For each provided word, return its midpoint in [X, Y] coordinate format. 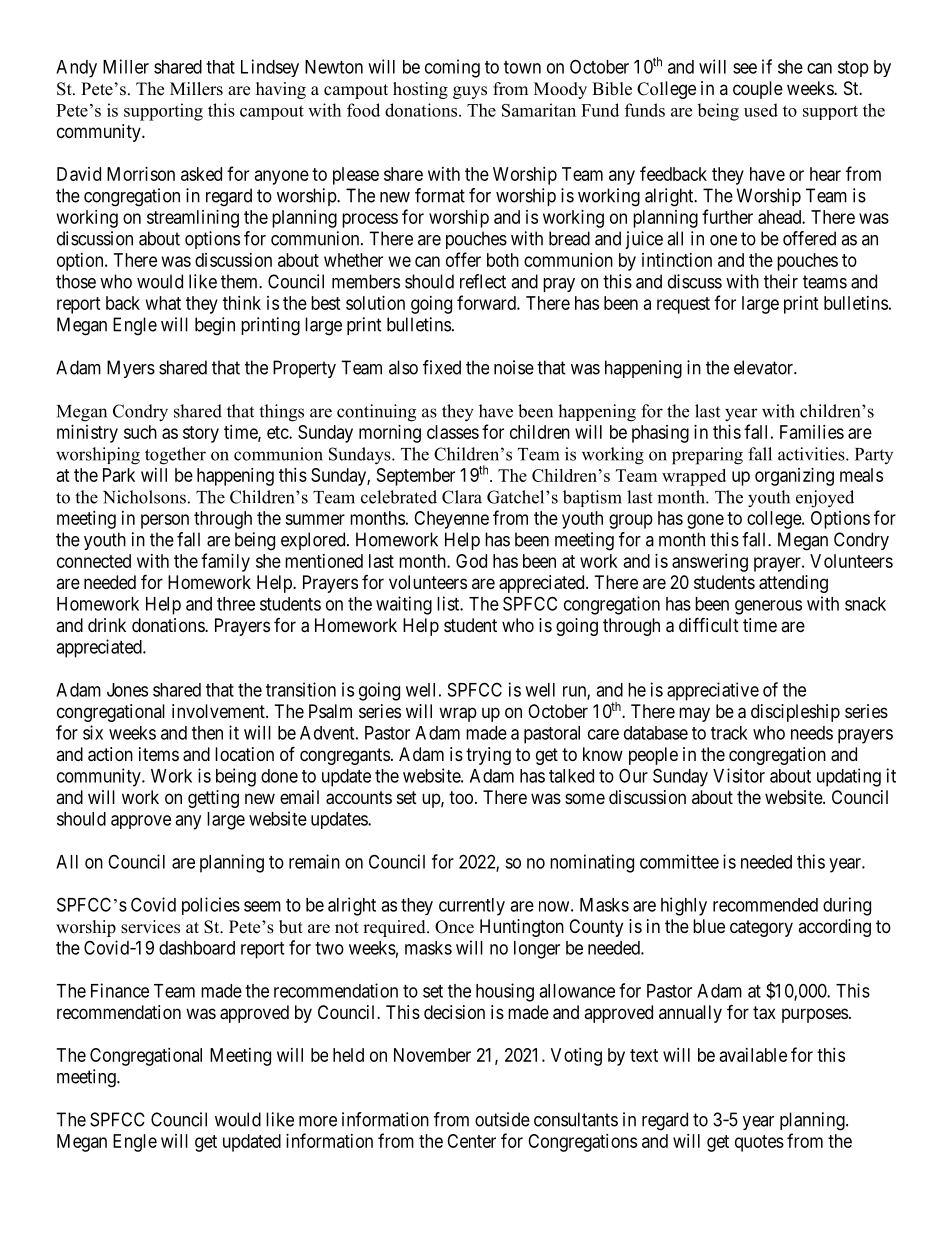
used [761, 110]
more [318, 1121]
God [471, 561]
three [236, 604]
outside [502, 1119]
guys [470, 92]
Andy [76, 69]
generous [768, 607]
